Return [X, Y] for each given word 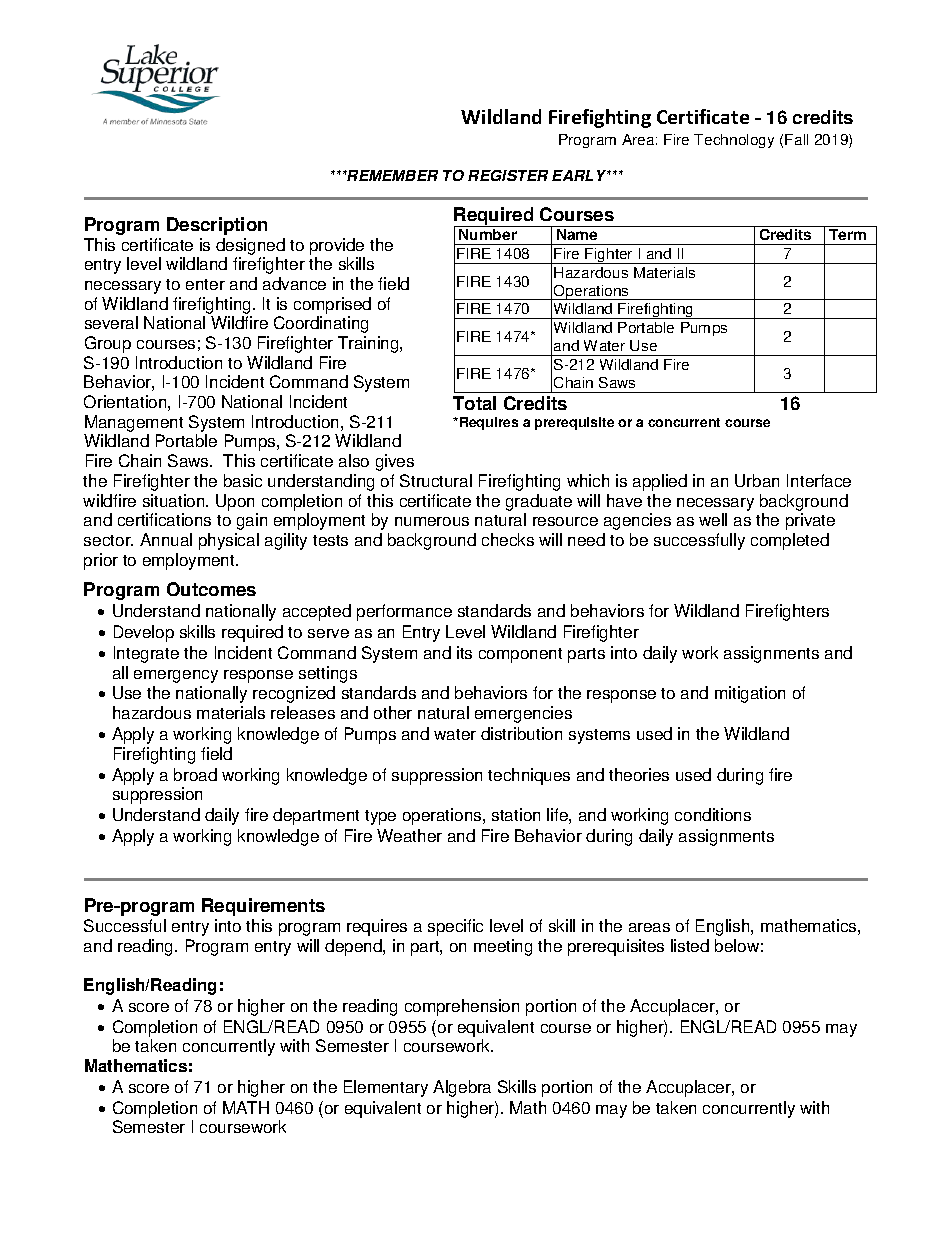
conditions [713, 814]
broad [195, 774]
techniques [529, 776]
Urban [757, 480]
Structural [436, 480]
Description [217, 226]
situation [175, 500]
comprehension [462, 1007]
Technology [734, 141]
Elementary [386, 1088]
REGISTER [508, 175]
